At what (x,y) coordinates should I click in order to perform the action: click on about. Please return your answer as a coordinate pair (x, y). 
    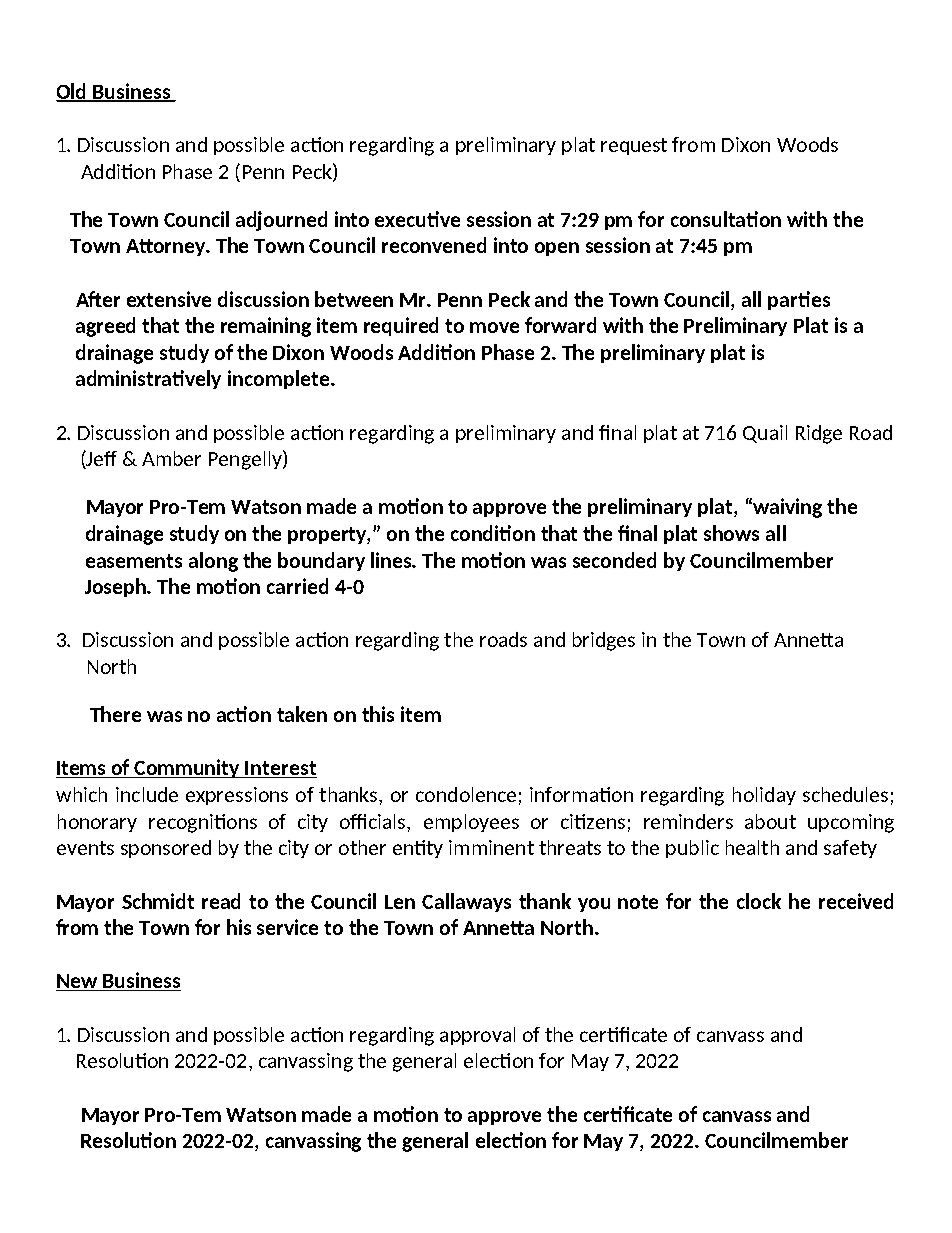
    Looking at the image, I should click on (770, 821).
